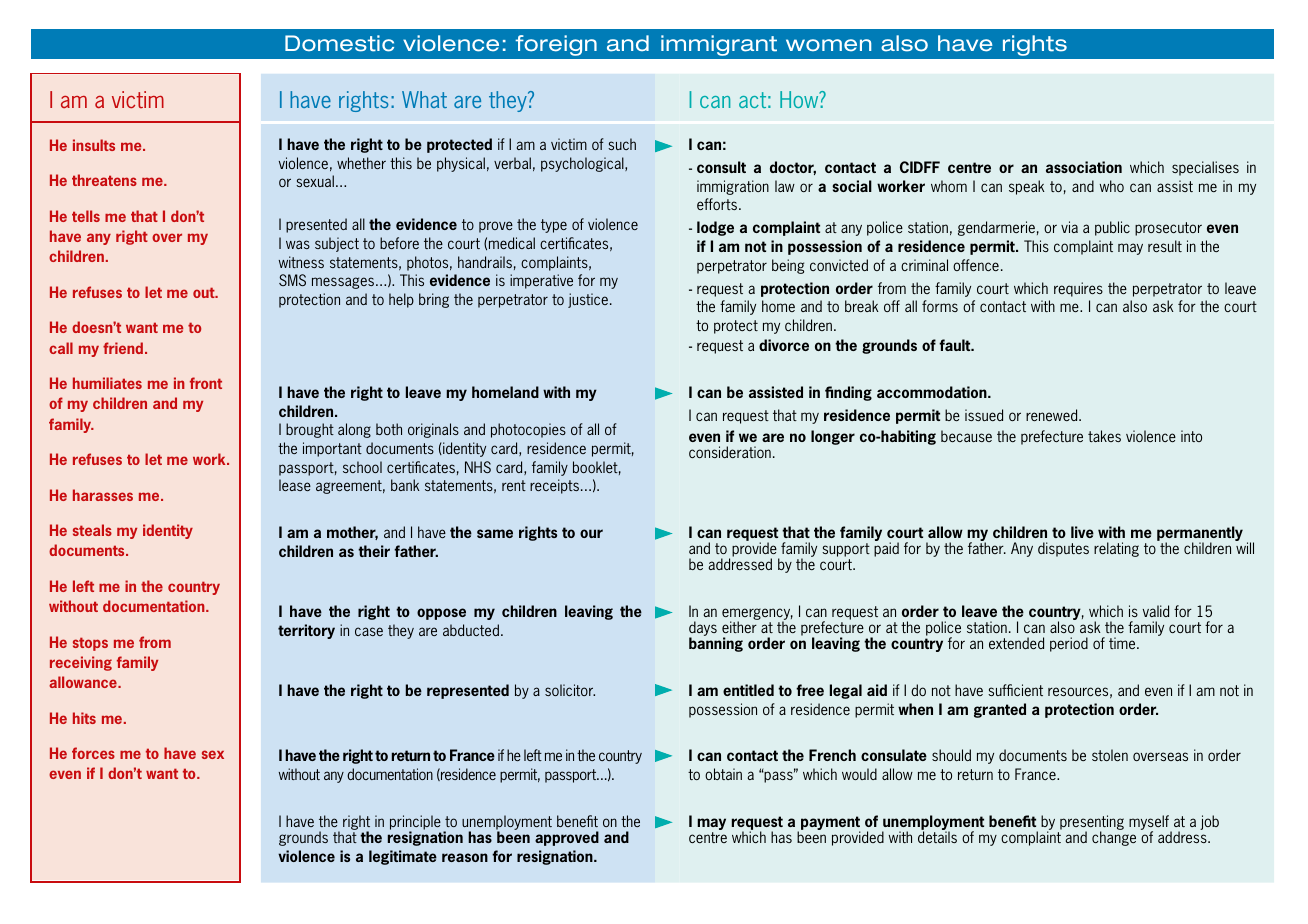 The width and height of the screenshot is (1308, 924). I want to click on Domestic, so click(339, 43).
